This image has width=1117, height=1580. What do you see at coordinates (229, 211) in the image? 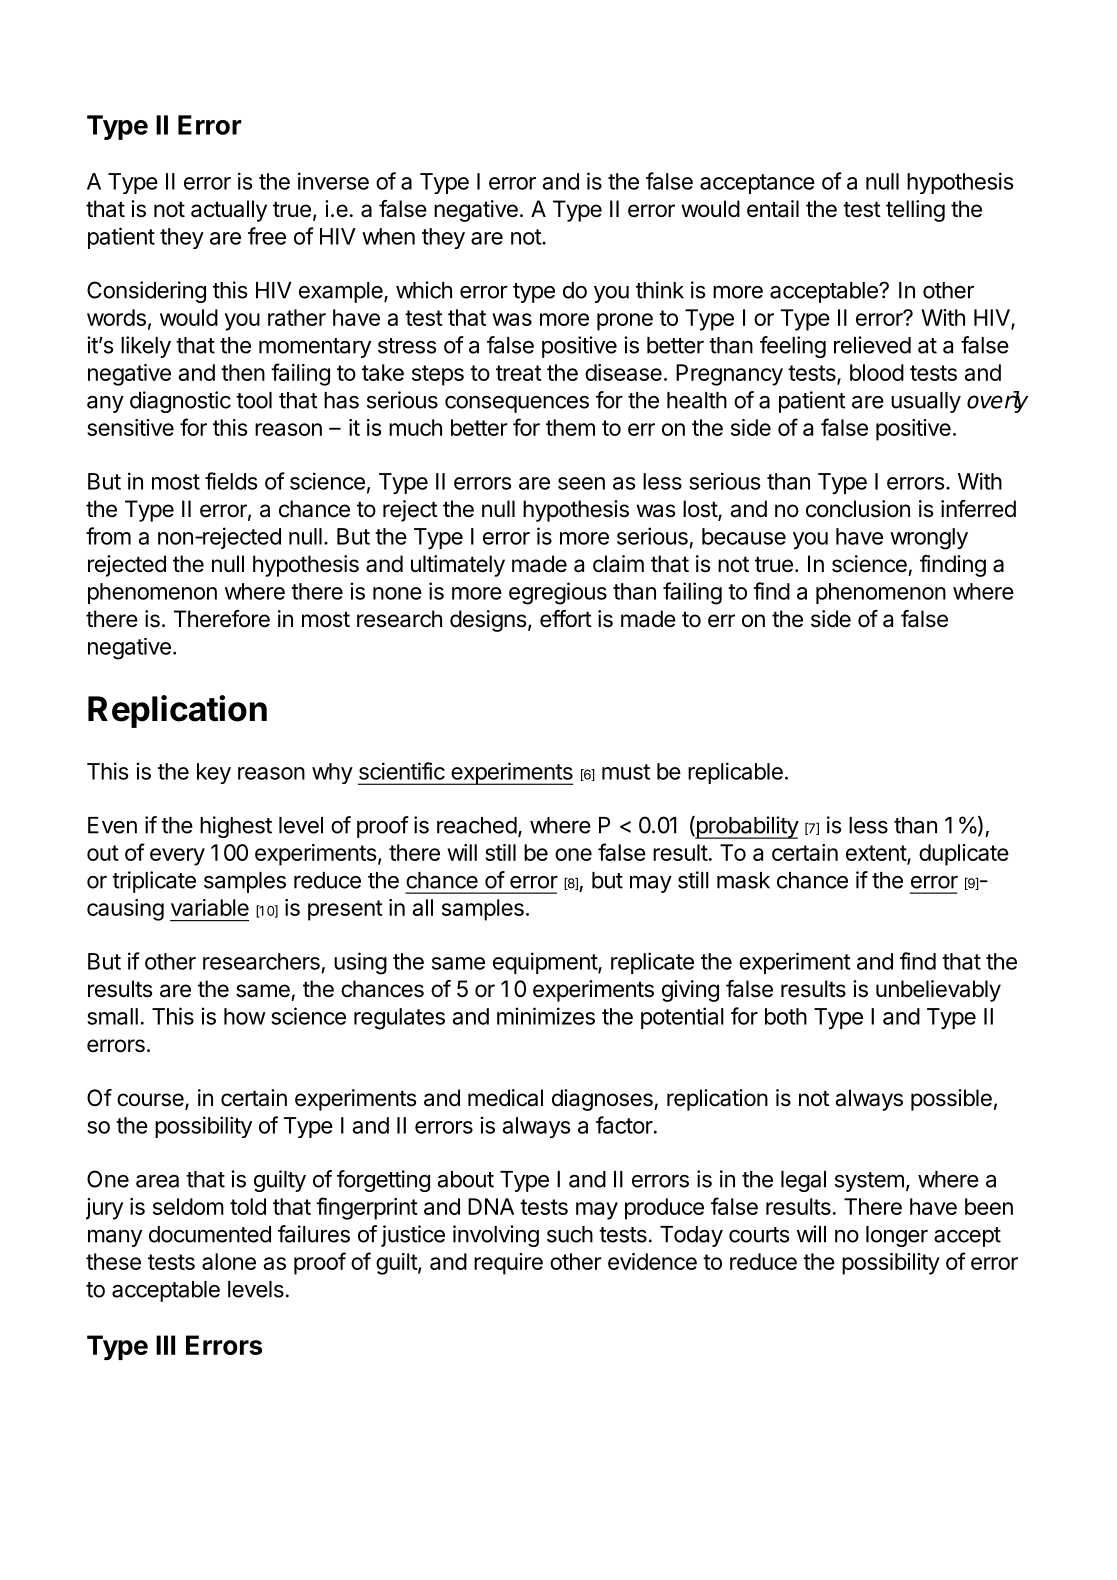
I see `actually` at bounding box center [229, 211].
